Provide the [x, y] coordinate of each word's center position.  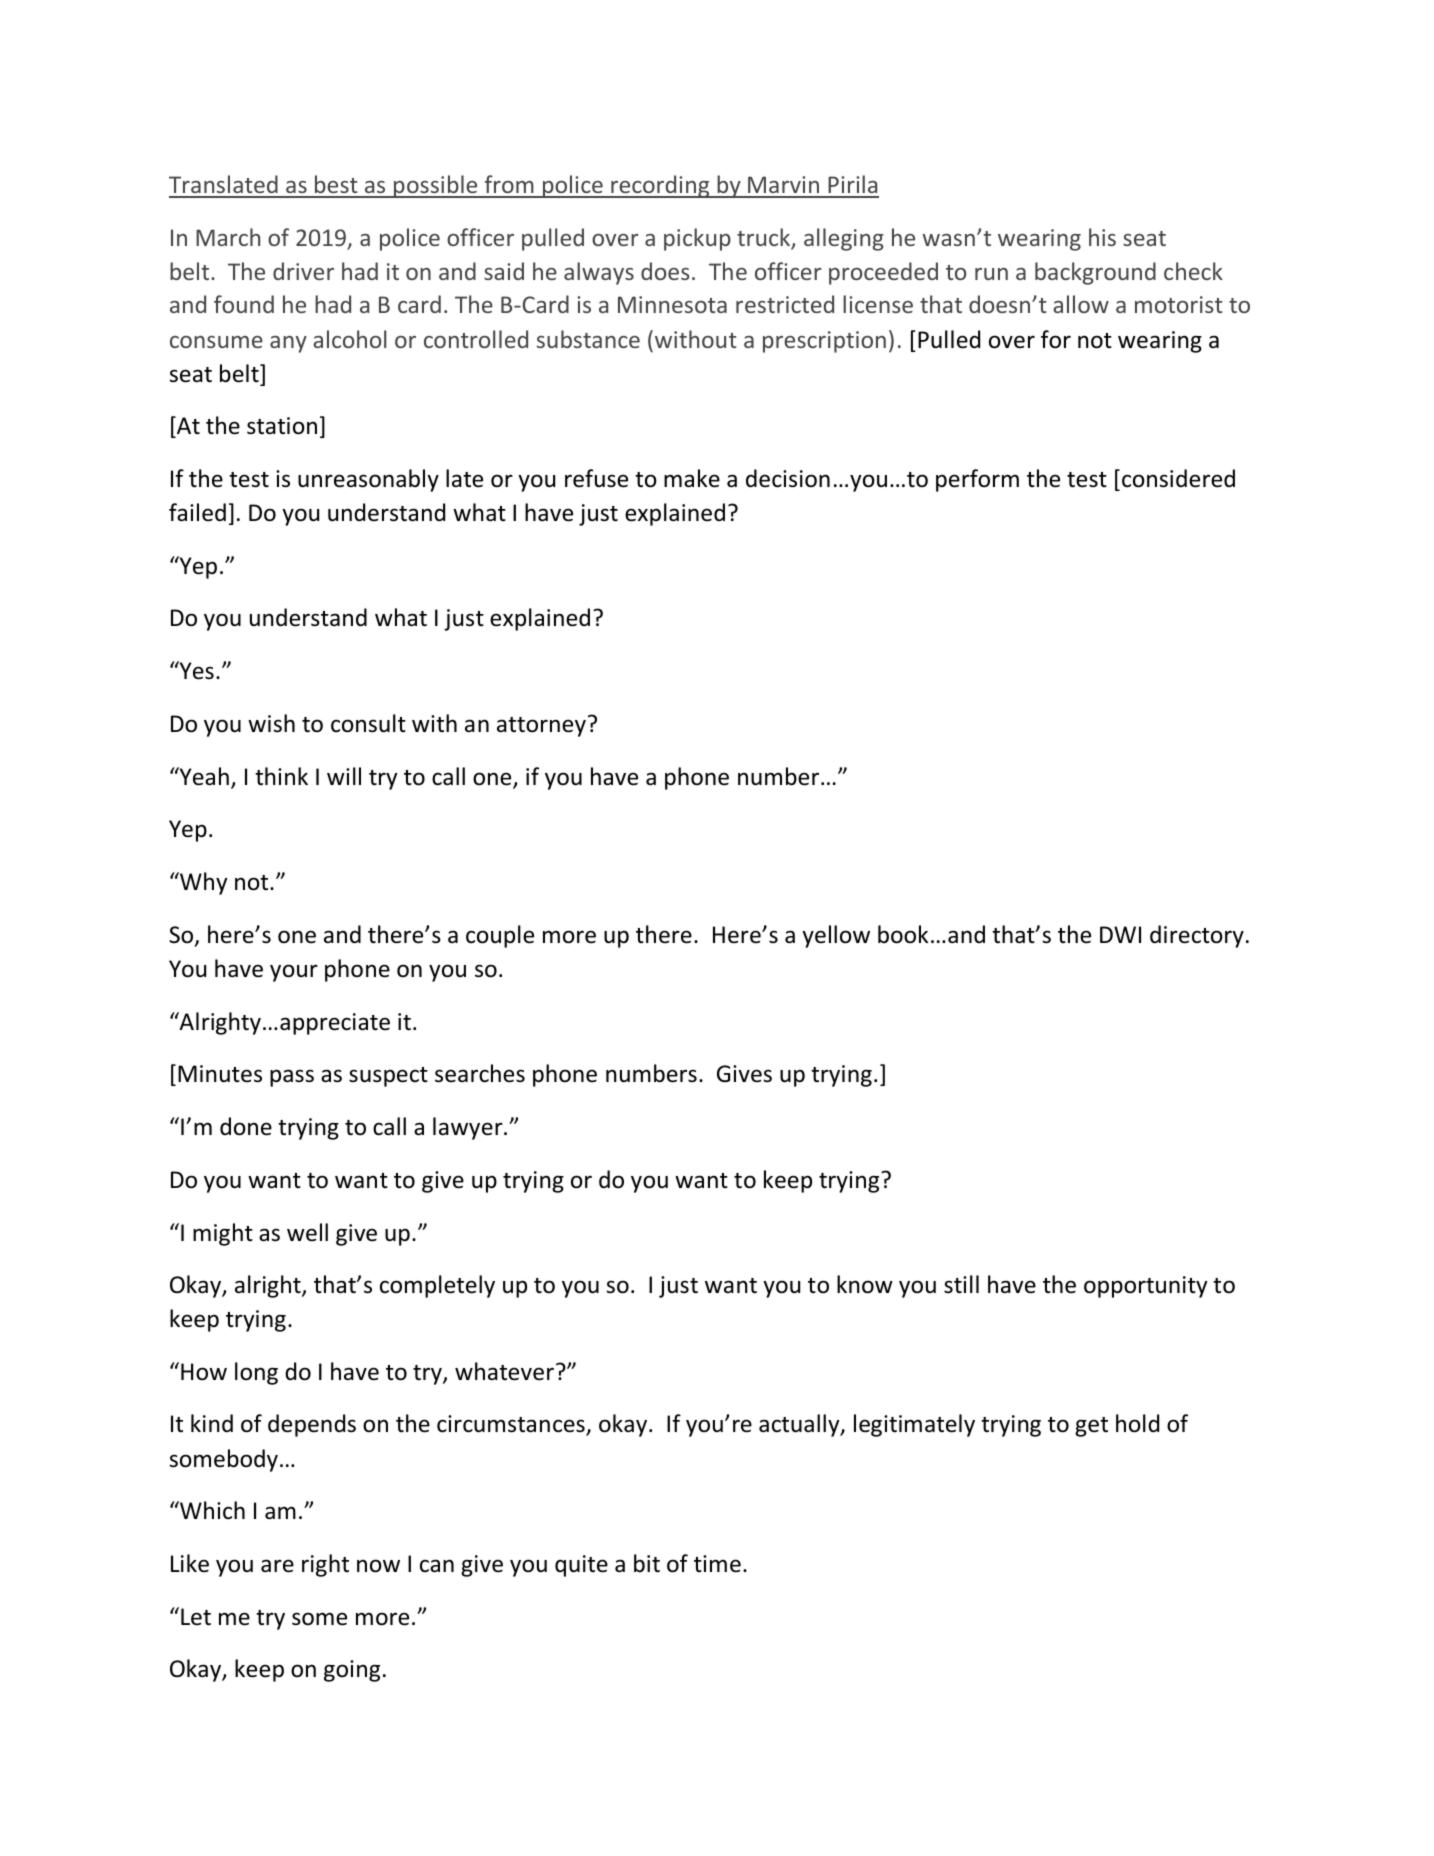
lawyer [469, 1128]
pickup [697, 239]
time [717, 1564]
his [1102, 237]
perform [977, 480]
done [246, 1126]
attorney [541, 727]
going [352, 1671]
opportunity [1145, 1287]
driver [303, 271]
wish [271, 723]
